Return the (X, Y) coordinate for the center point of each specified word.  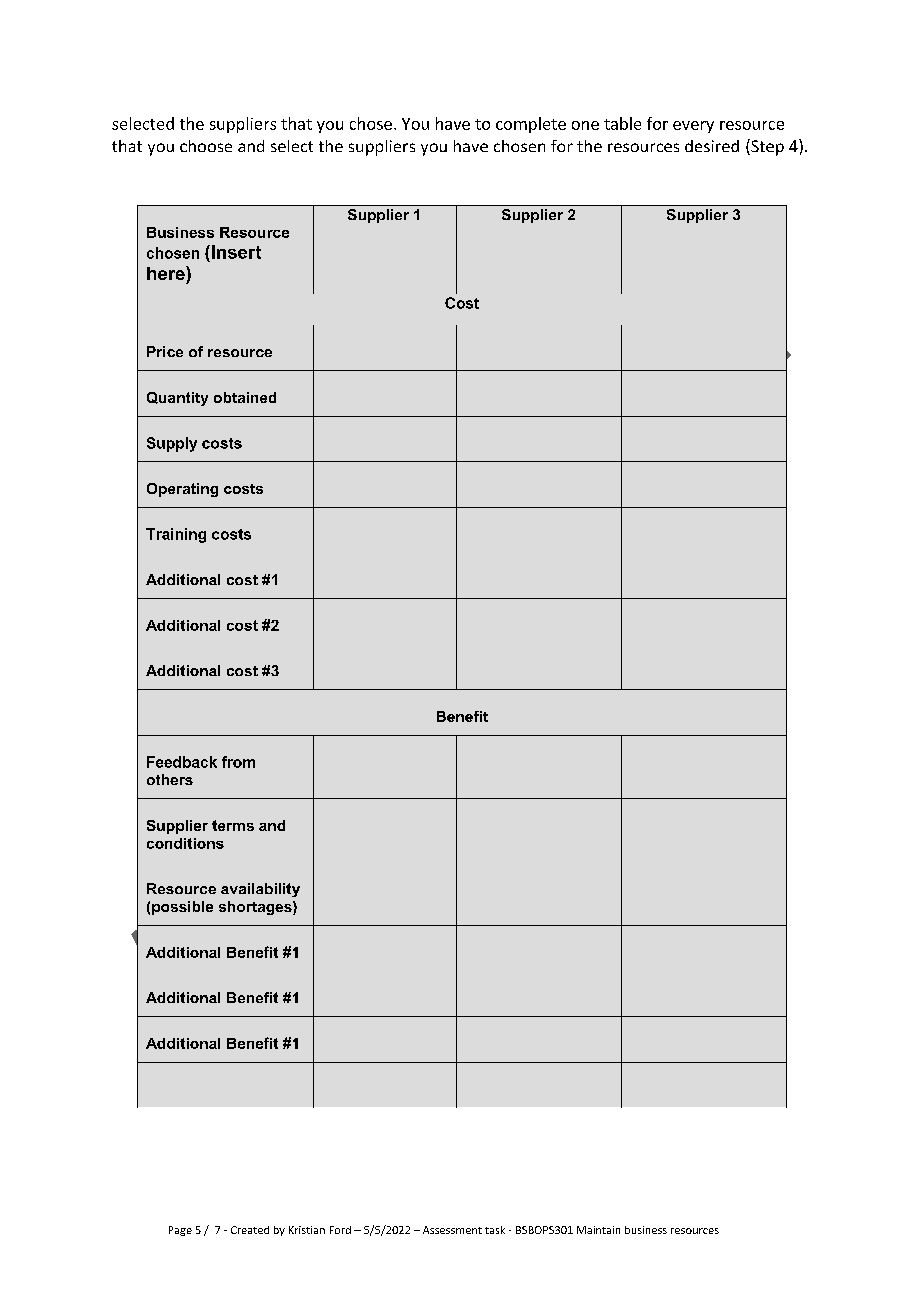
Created (250, 1230)
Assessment (452, 1230)
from (238, 762)
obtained (245, 397)
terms (233, 825)
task (495, 1230)
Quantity (177, 399)
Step (766, 147)
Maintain (598, 1230)
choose (206, 146)
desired (712, 146)
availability (260, 890)
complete (531, 125)
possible (182, 908)
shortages (256, 908)
